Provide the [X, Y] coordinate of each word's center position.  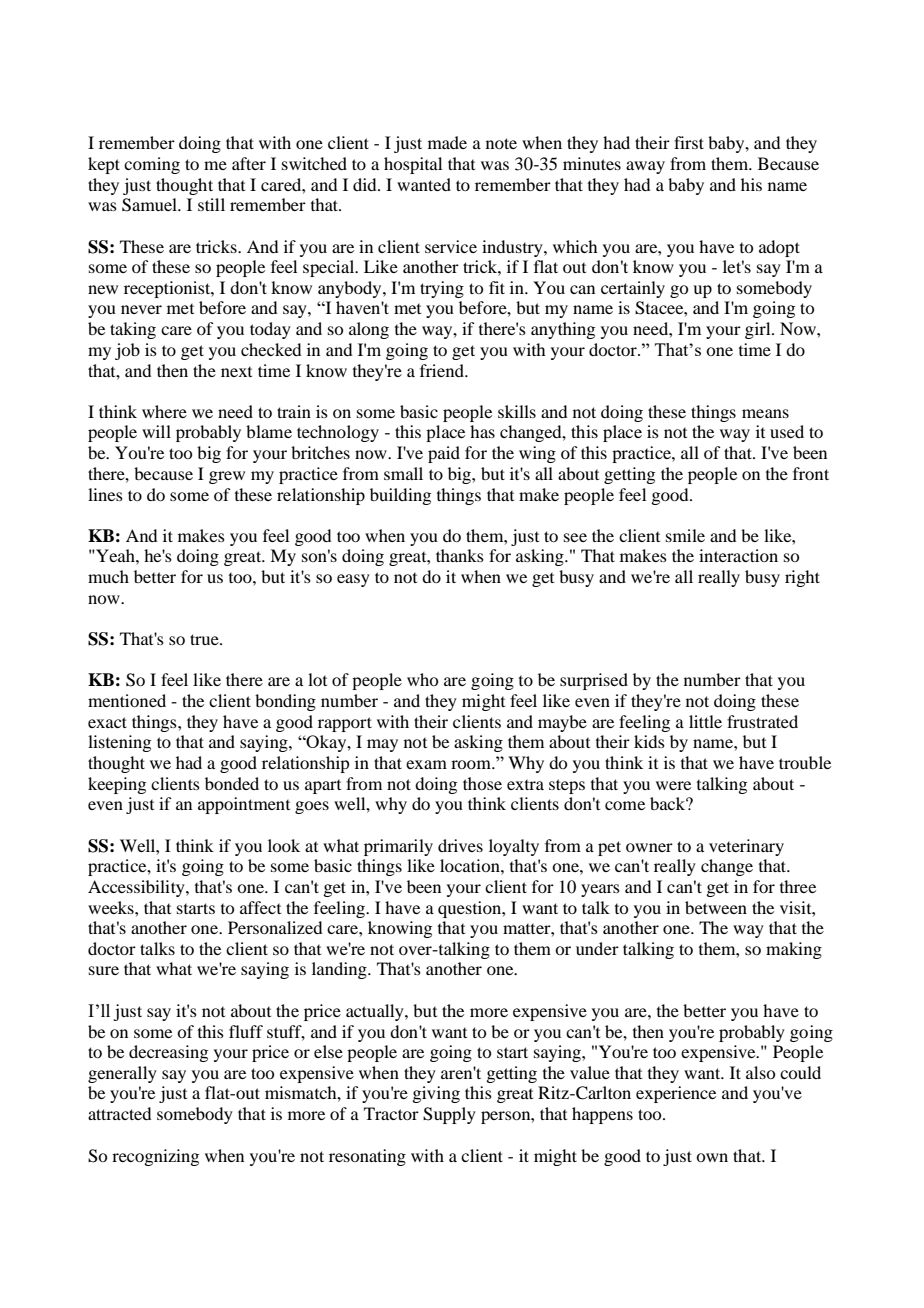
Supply [449, 1115]
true [205, 639]
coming [152, 165]
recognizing [155, 1157]
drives [460, 845]
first [689, 142]
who [422, 679]
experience [676, 1094]
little [705, 721]
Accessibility [137, 888]
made [447, 142]
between [716, 907]
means [765, 413]
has [482, 431]
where [164, 411]
